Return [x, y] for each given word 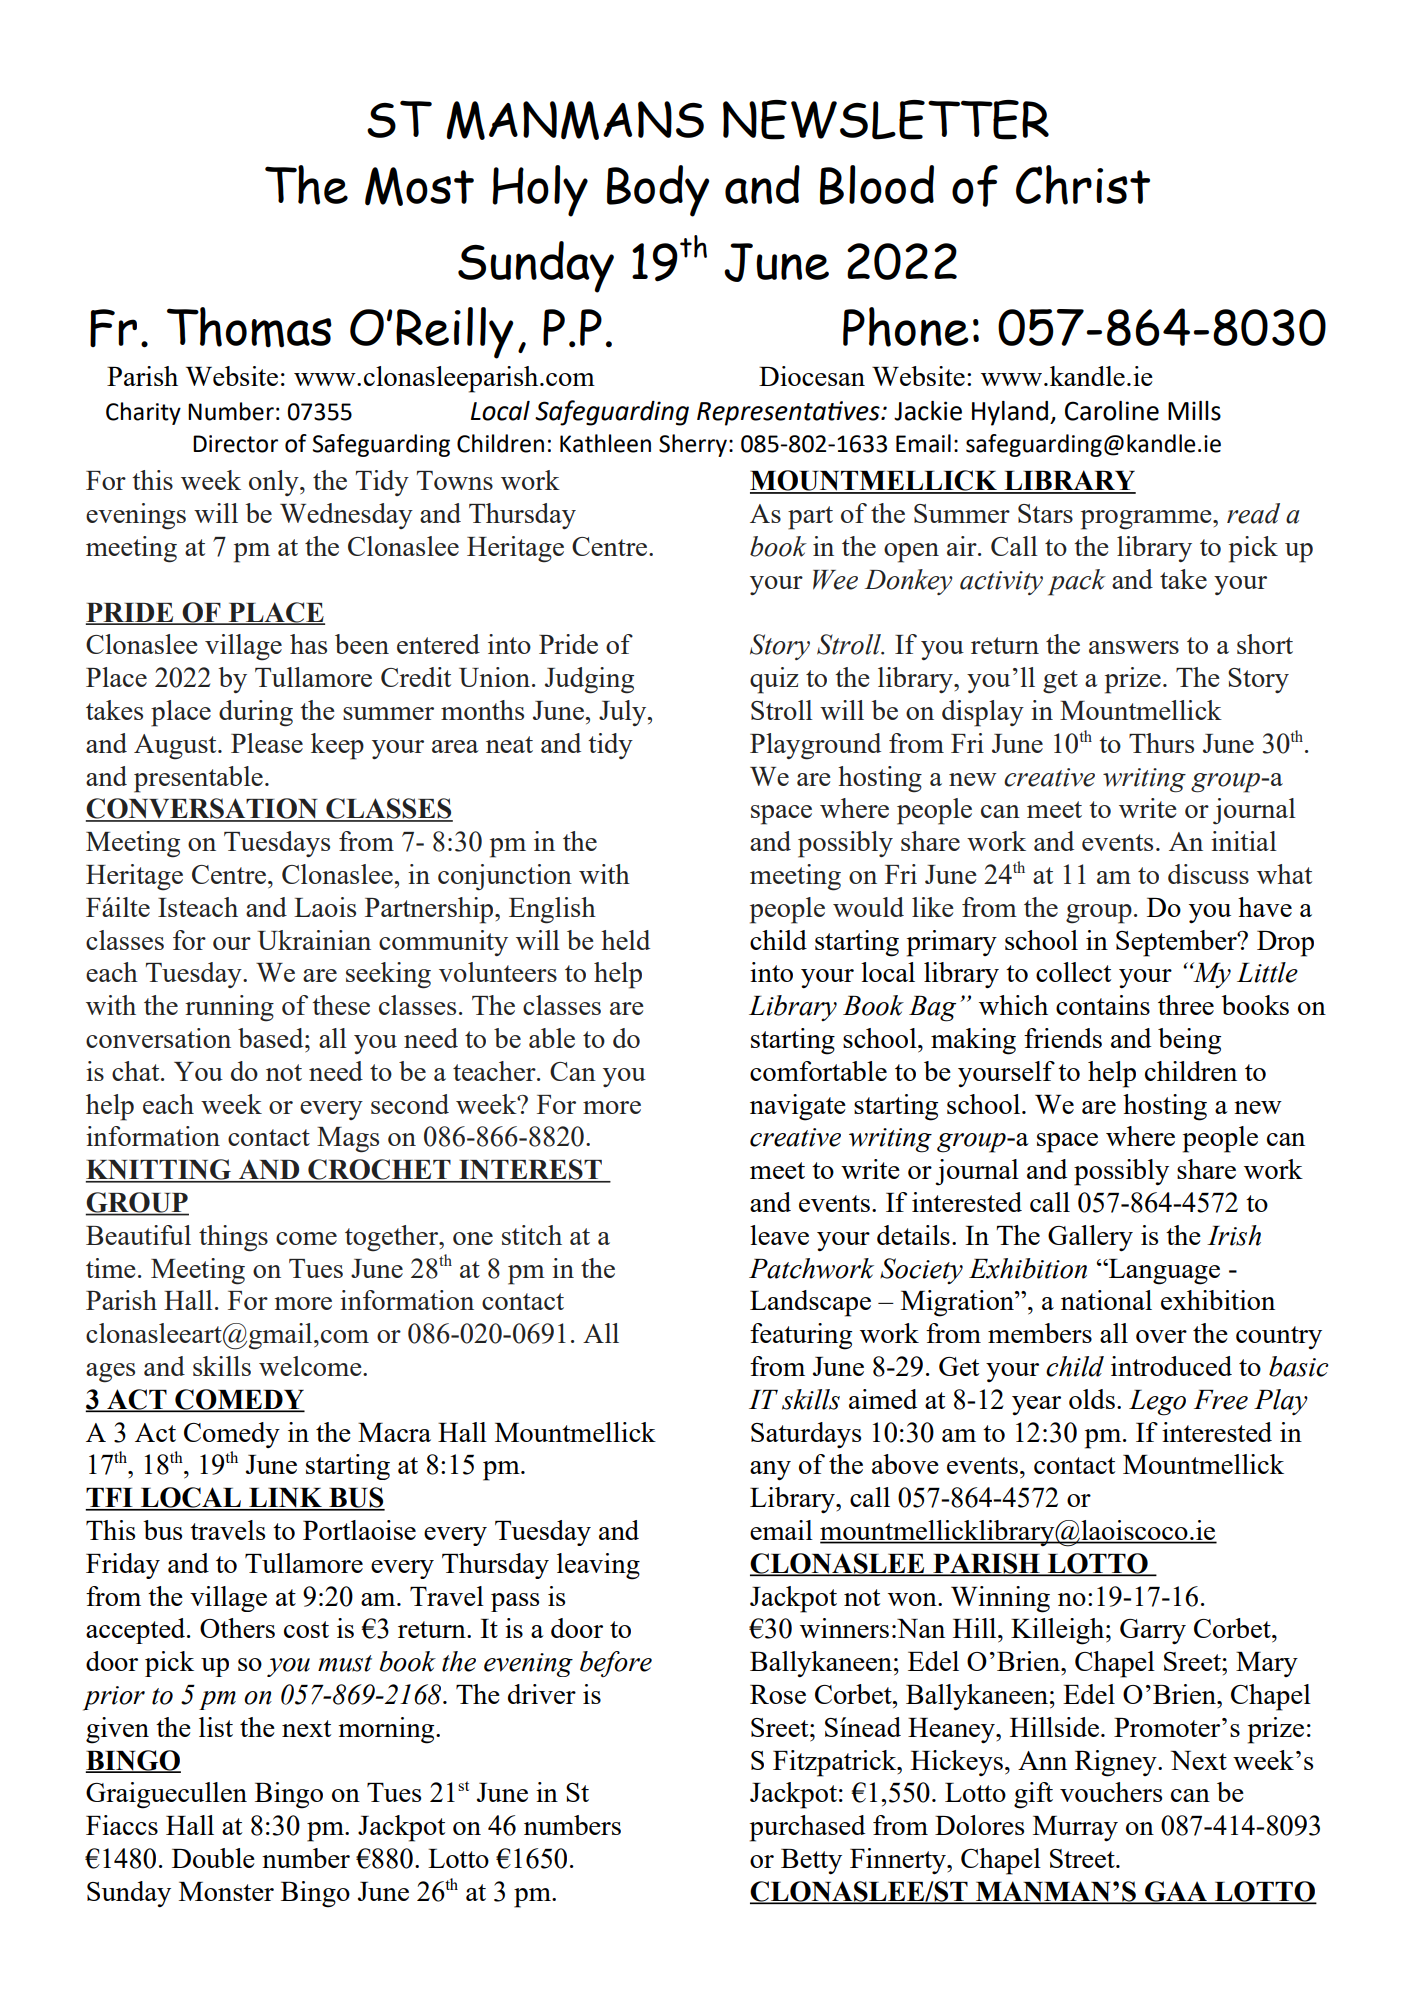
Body [658, 191]
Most [419, 186]
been [362, 644]
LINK [286, 1499]
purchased [807, 1828]
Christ [1083, 185]
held [625, 940]
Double [213, 1858]
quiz [774, 680]
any [770, 1471]
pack [1077, 582]
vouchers [1111, 1792]
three [1186, 1005]
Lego [1157, 1403]
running [229, 1008]
